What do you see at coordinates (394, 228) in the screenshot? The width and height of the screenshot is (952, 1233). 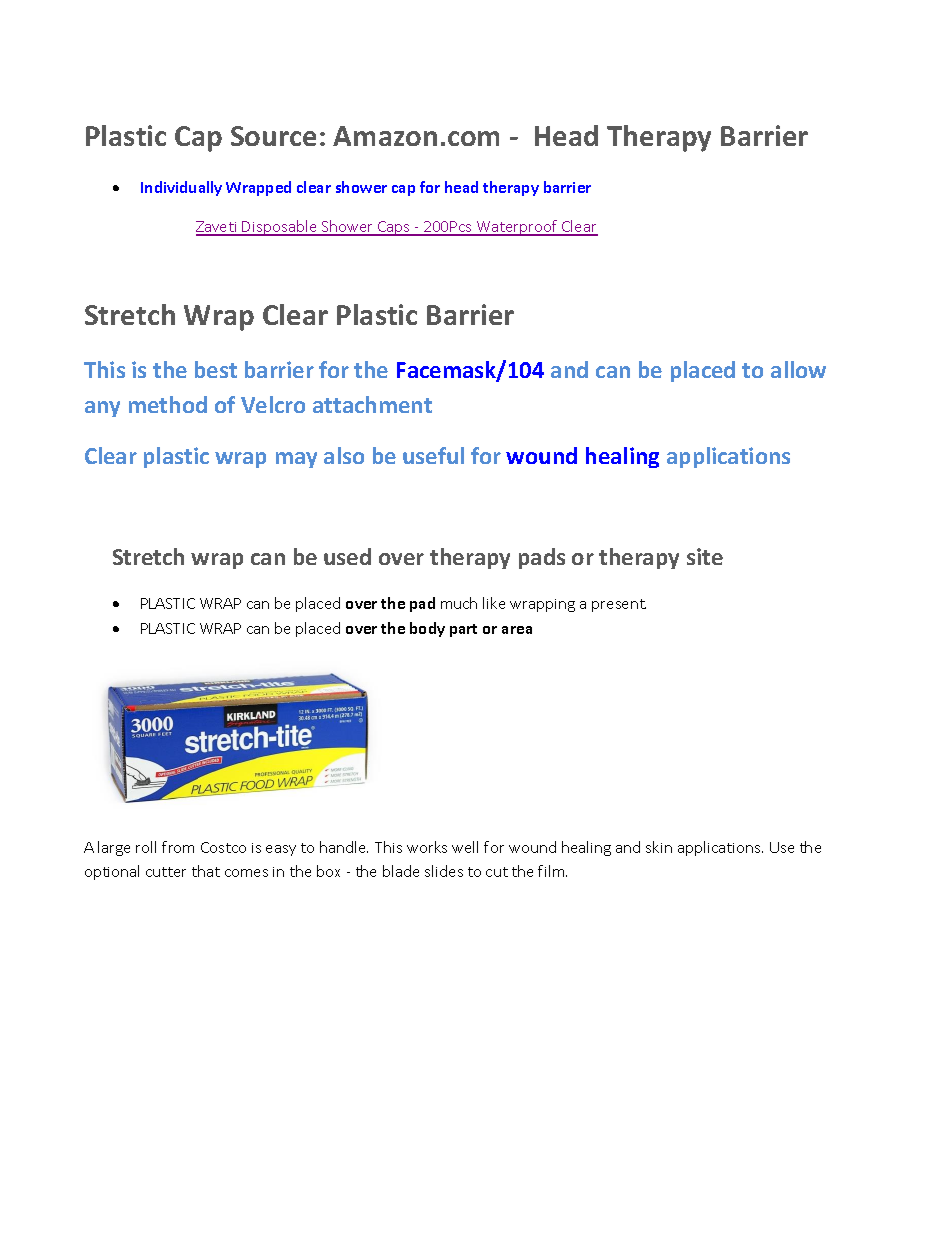 I see `Caps` at bounding box center [394, 228].
